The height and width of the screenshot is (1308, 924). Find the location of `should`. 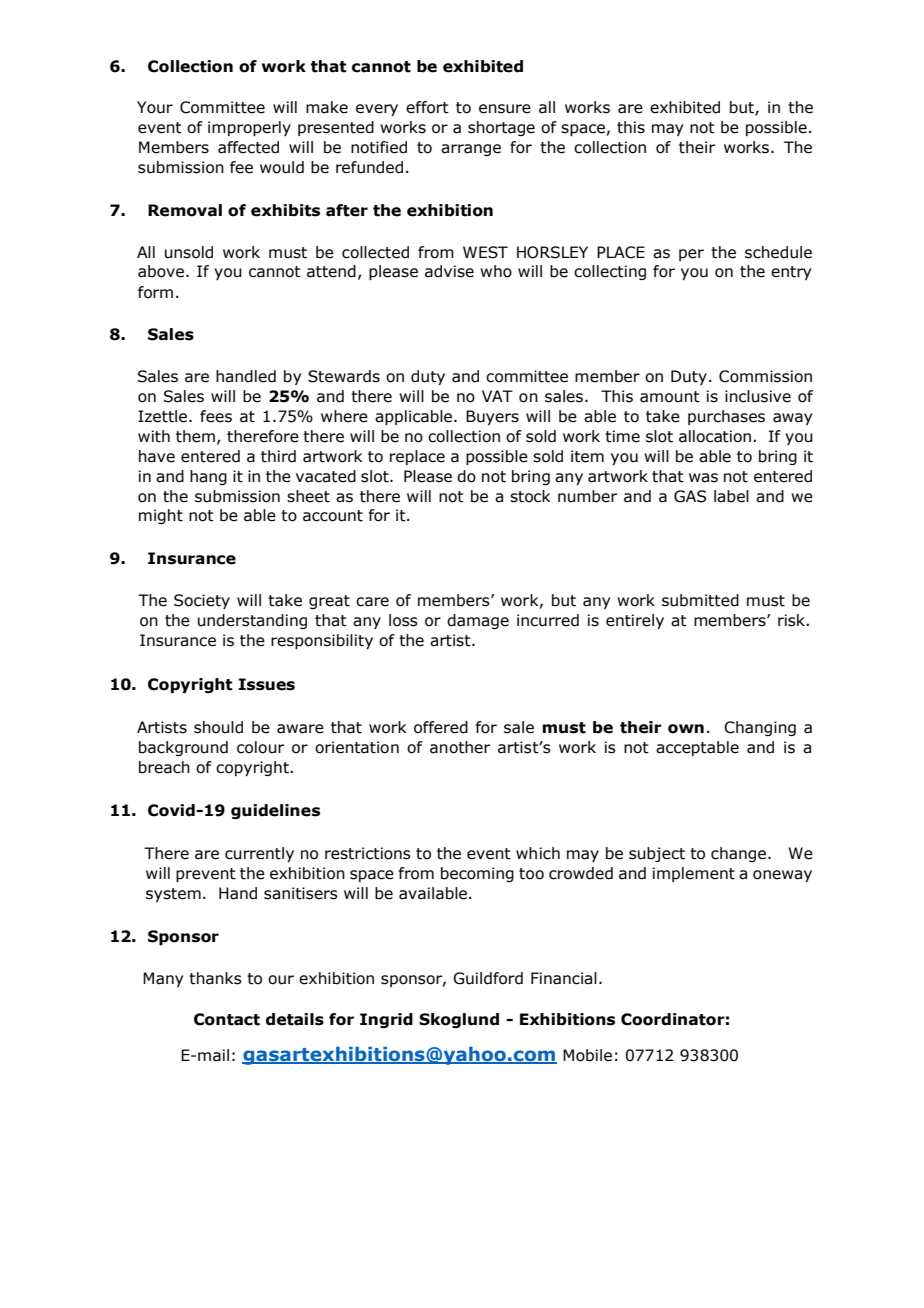

should is located at coordinates (218, 727).
